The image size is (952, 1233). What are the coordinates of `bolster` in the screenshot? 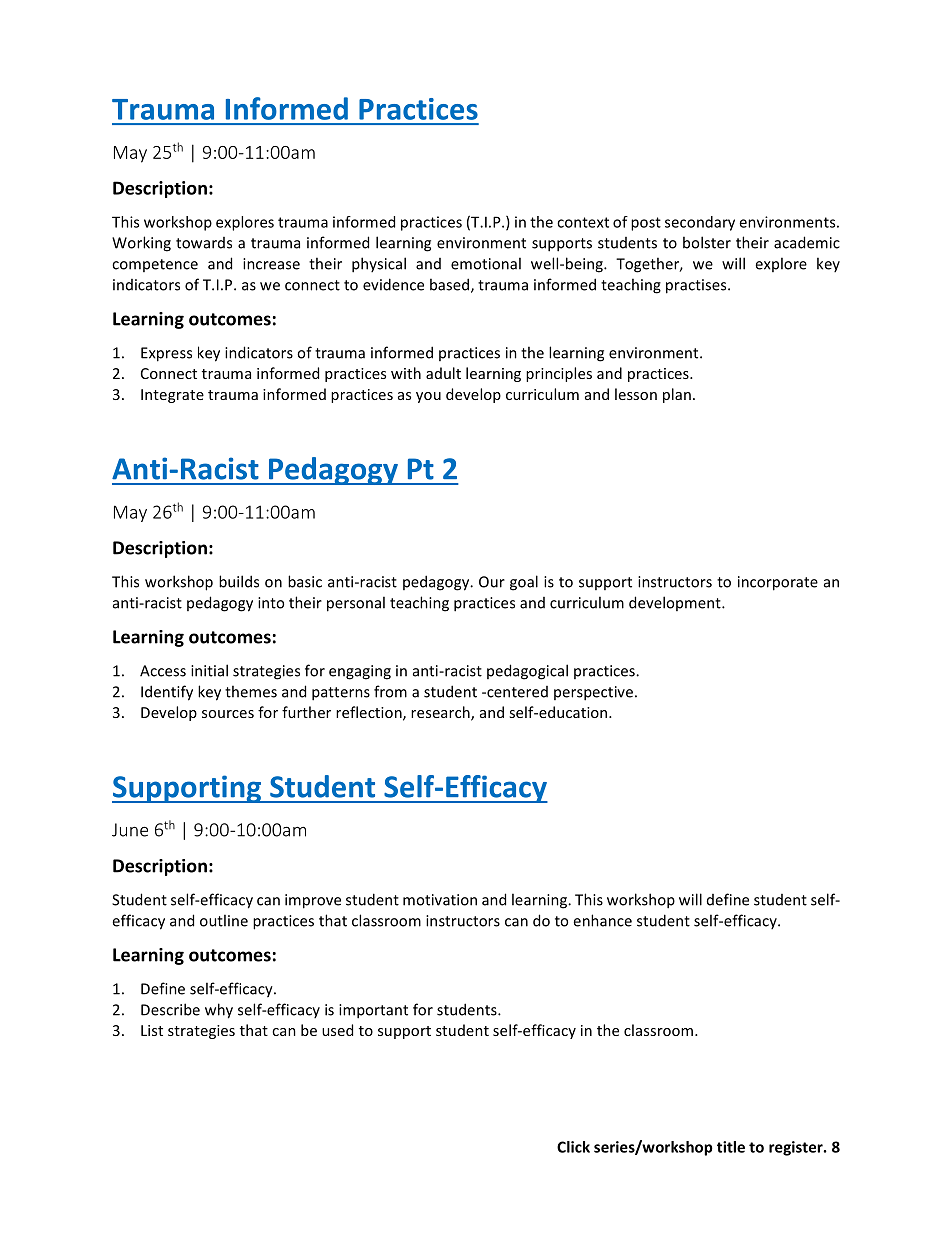 It's located at (707, 242).
